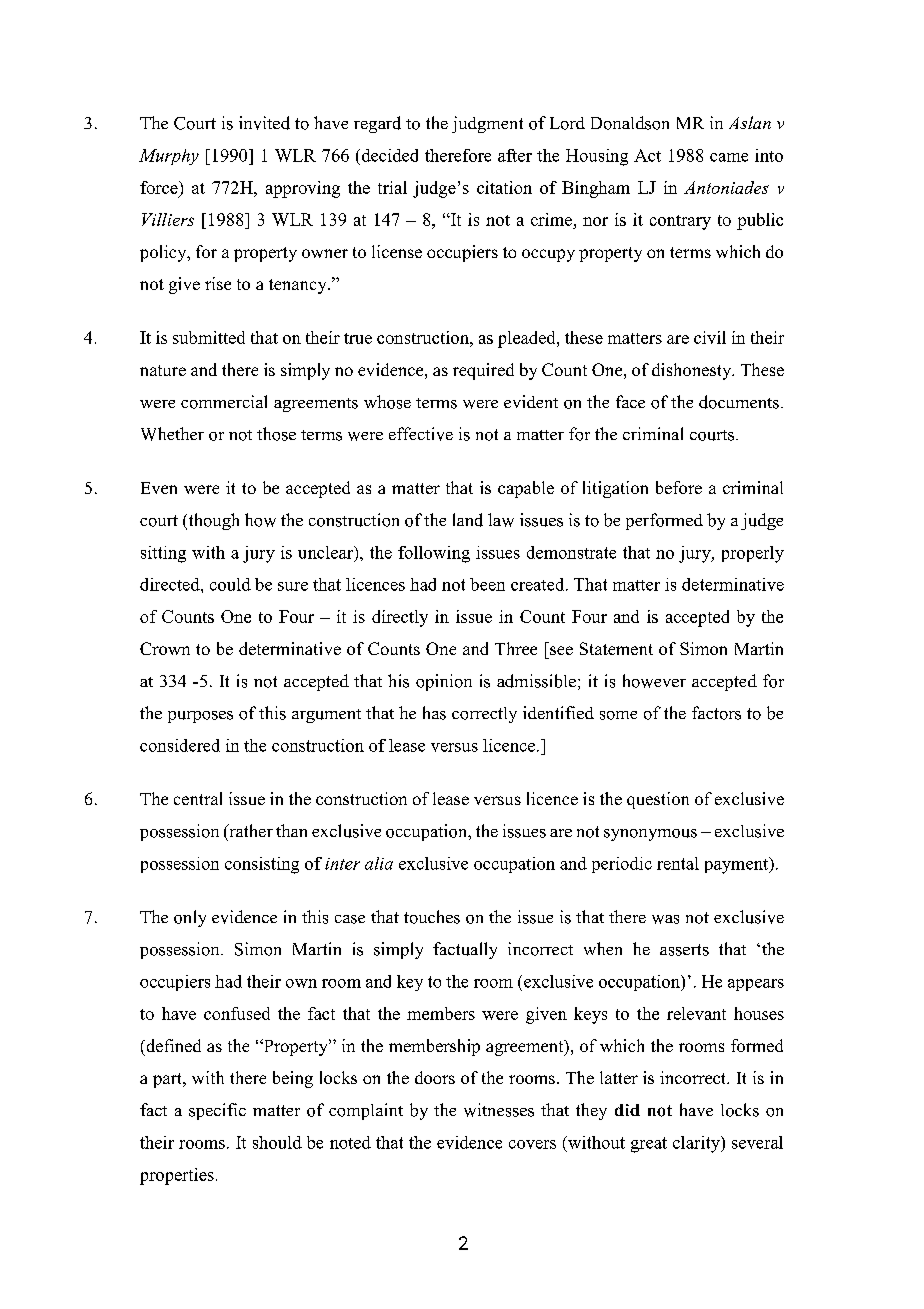 The image size is (924, 1309). What do you see at coordinates (693, 371) in the screenshot?
I see `dishonesty` at bounding box center [693, 371].
